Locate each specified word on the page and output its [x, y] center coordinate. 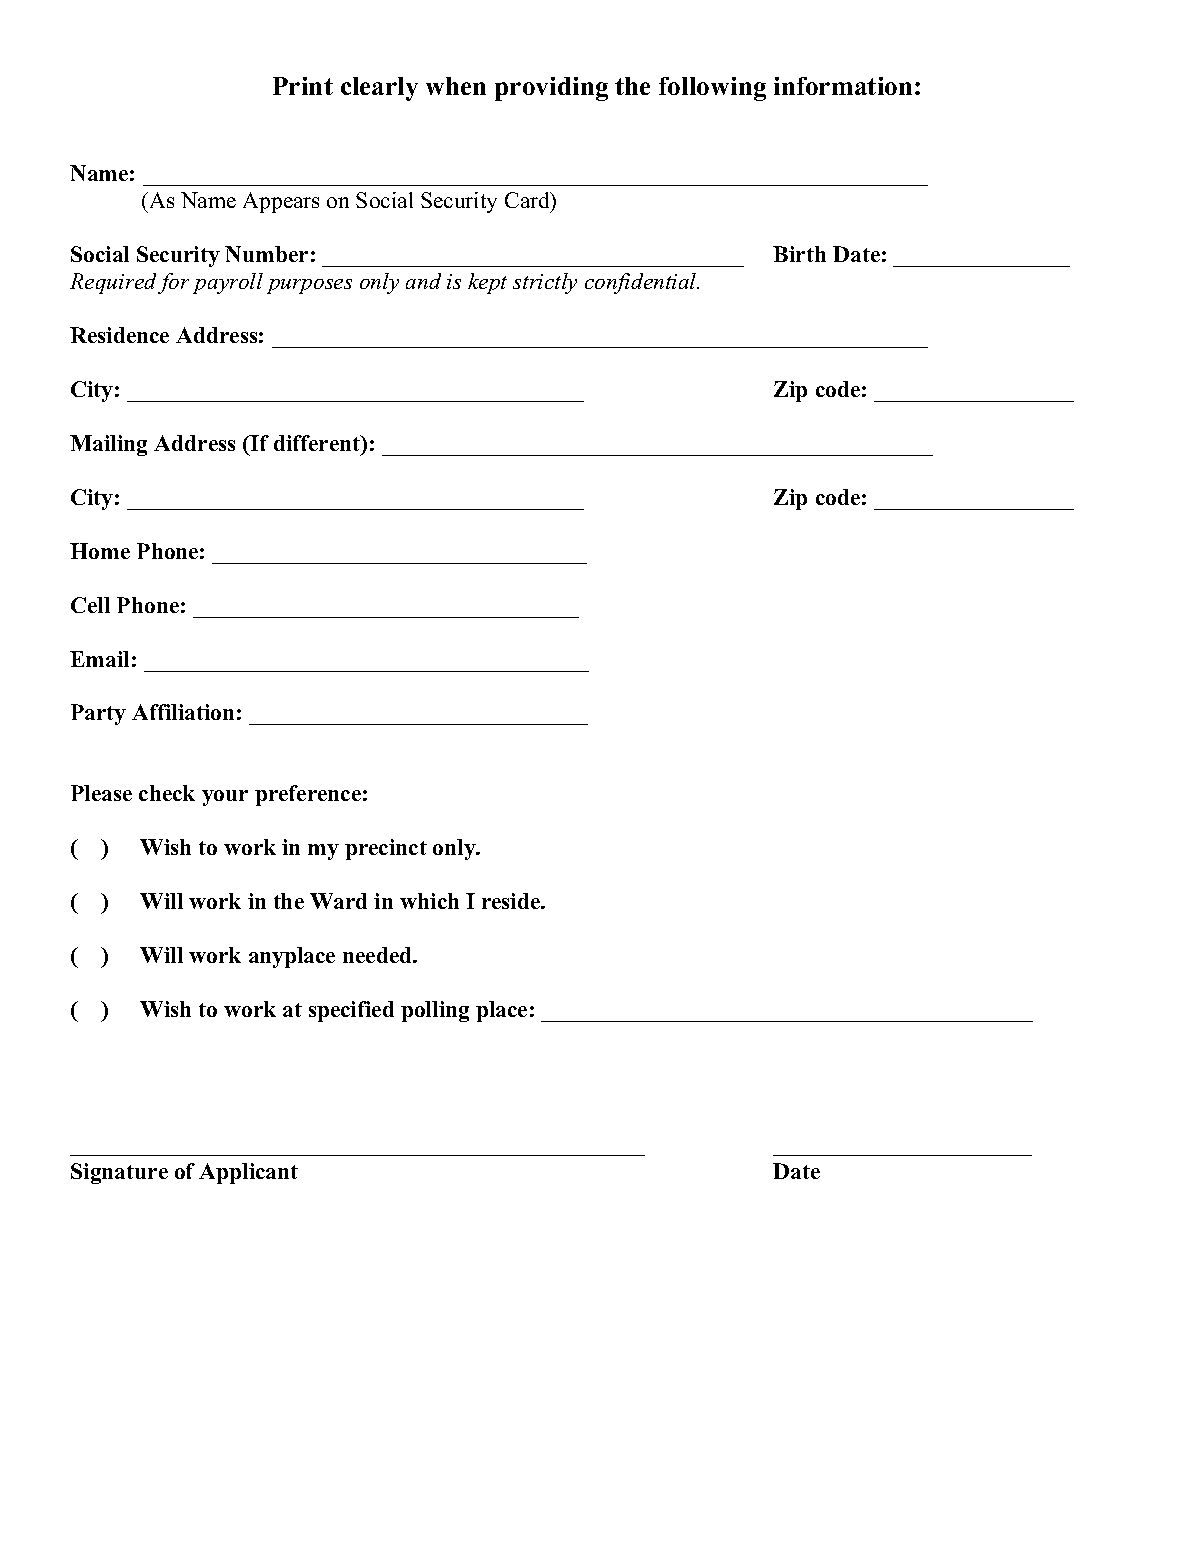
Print [303, 86]
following [712, 89]
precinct [386, 849]
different [318, 444]
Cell [90, 605]
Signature [119, 1173]
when [456, 86]
